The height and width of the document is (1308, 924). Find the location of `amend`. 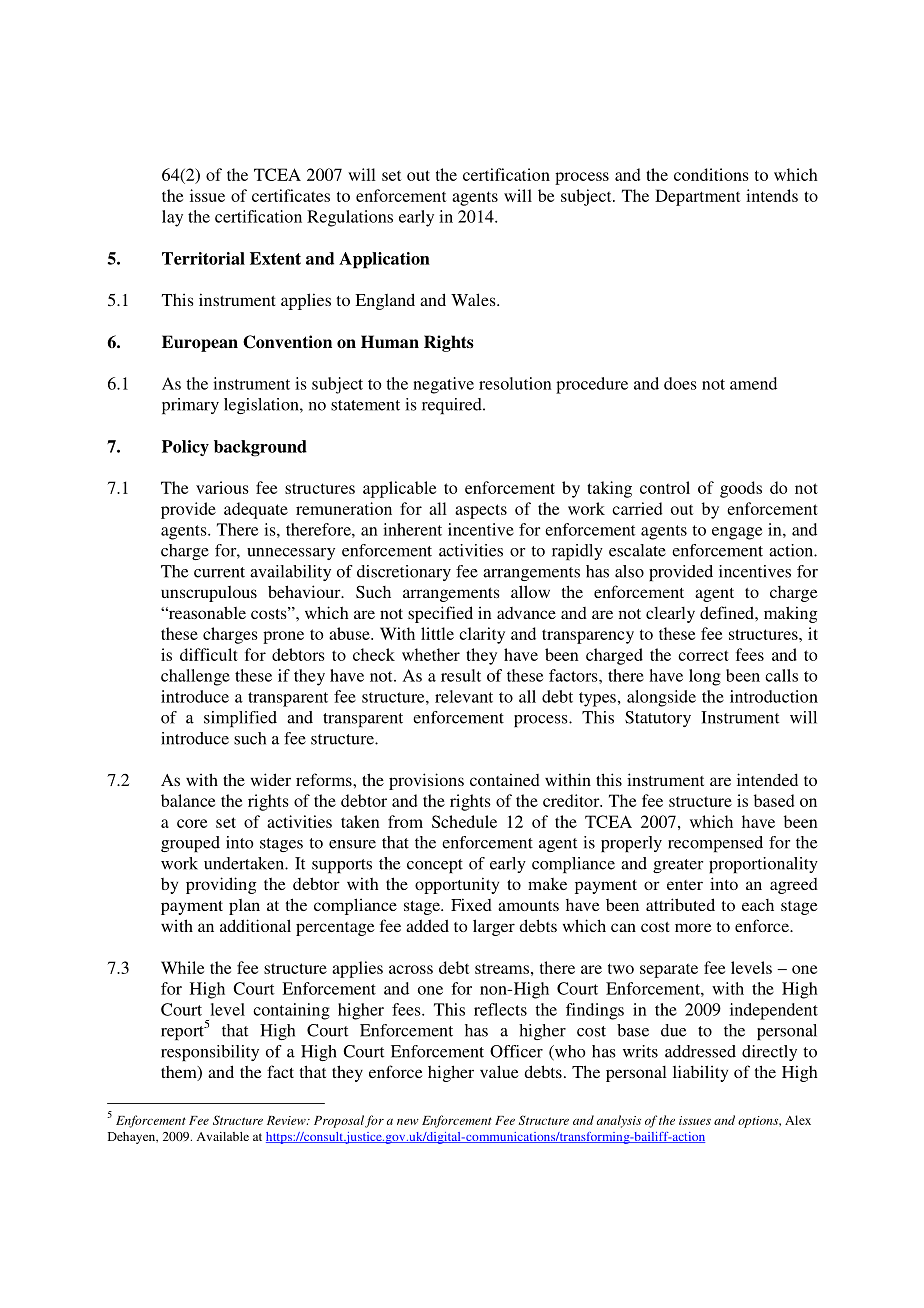

amend is located at coordinates (753, 383).
